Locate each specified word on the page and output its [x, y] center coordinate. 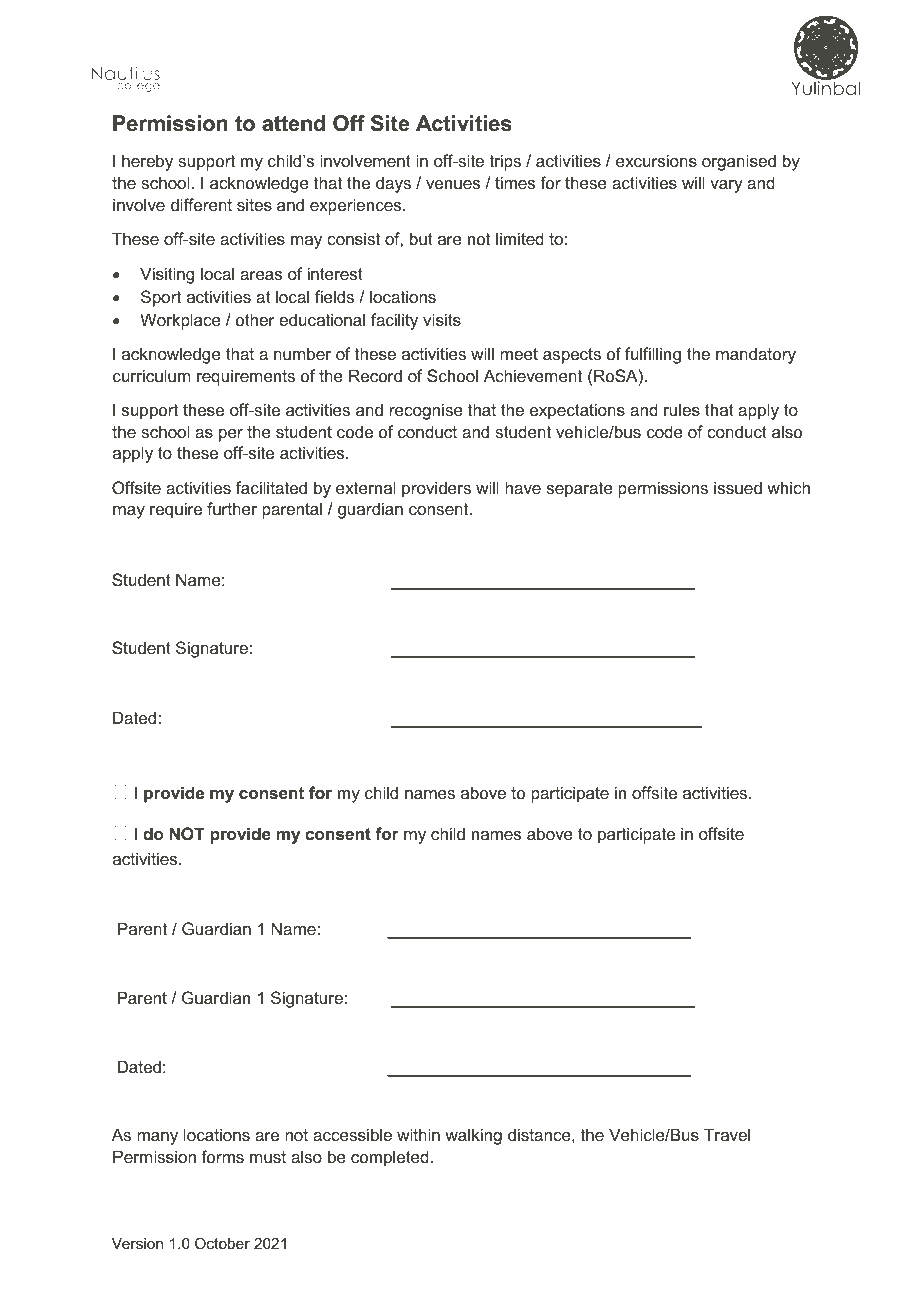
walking [473, 1136]
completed [390, 1158]
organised [739, 162]
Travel [727, 1134]
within [418, 1134]
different [201, 204]
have [523, 487]
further [232, 508]
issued [738, 487]
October [222, 1243]
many [157, 1138]
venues [453, 184]
